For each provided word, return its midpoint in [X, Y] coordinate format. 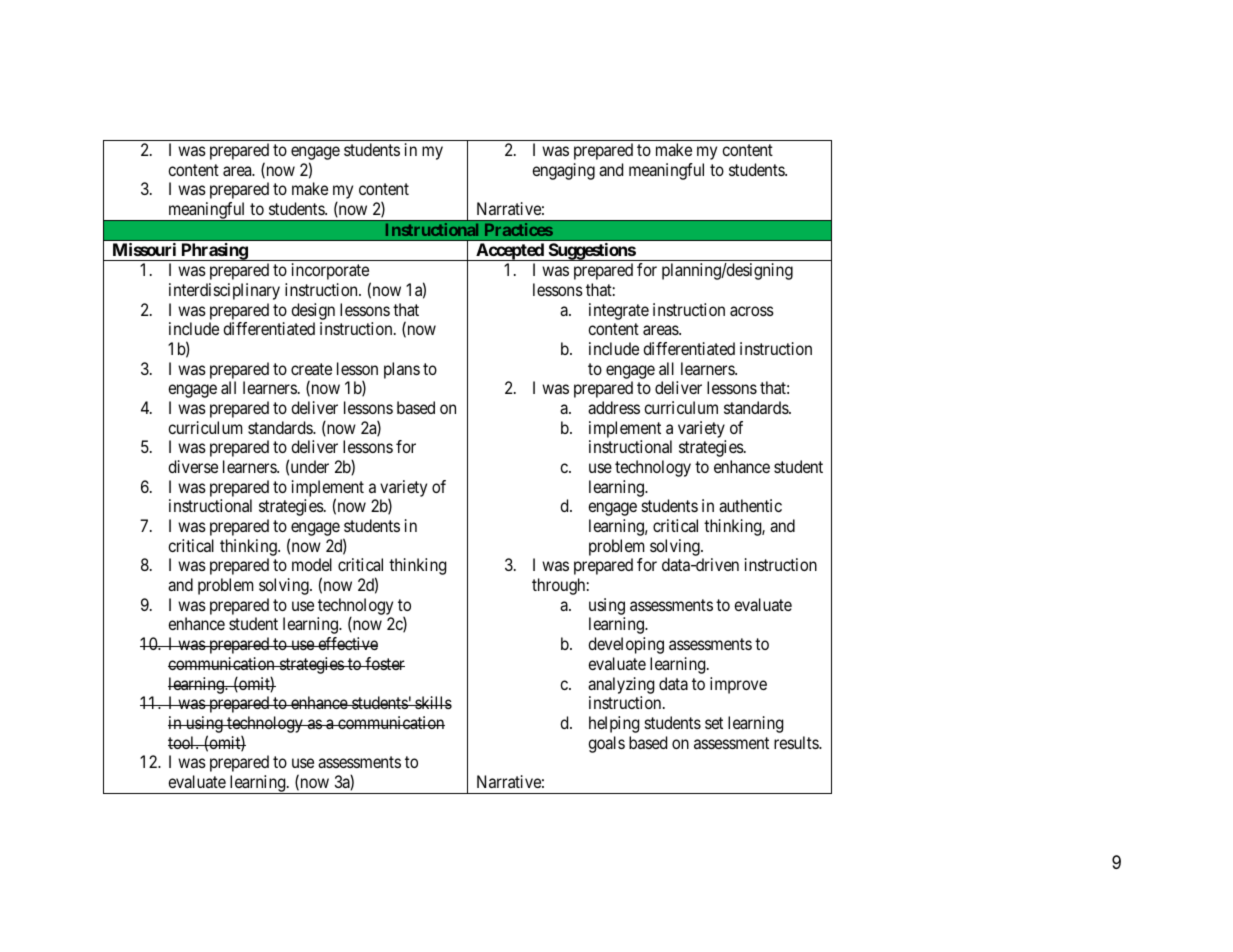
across [752, 311]
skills [432, 702]
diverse [193, 466]
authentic [750, 505]
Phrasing [214, 252]
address [614, 407]
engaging [563, 171]
